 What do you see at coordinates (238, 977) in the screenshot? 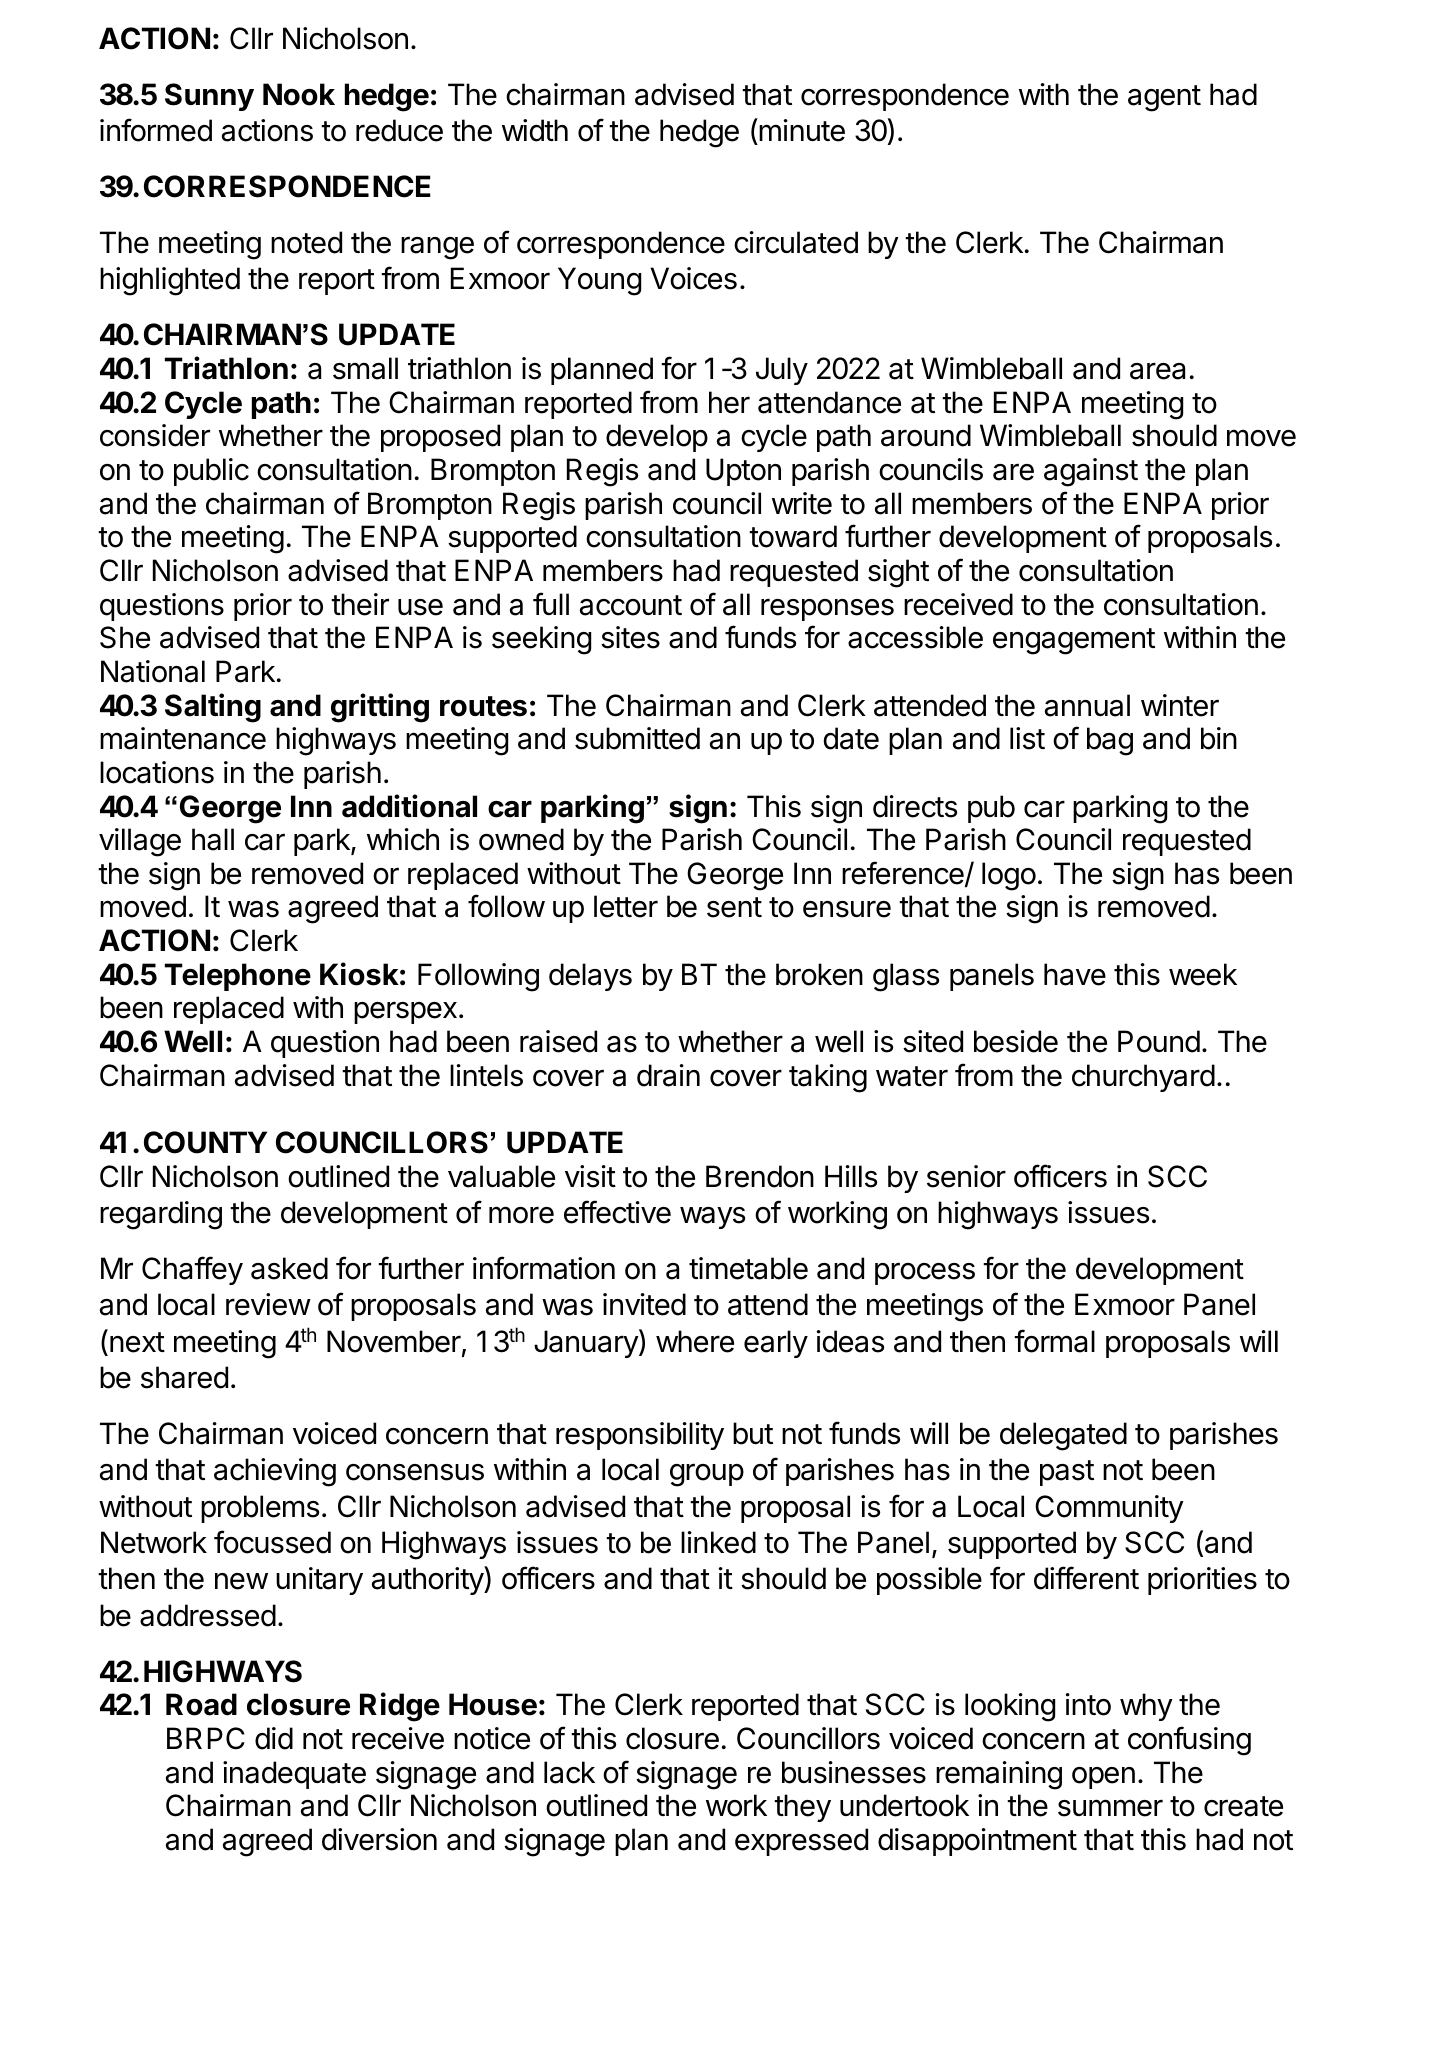
I see `Telephone` at bounding box center [238, 977].
